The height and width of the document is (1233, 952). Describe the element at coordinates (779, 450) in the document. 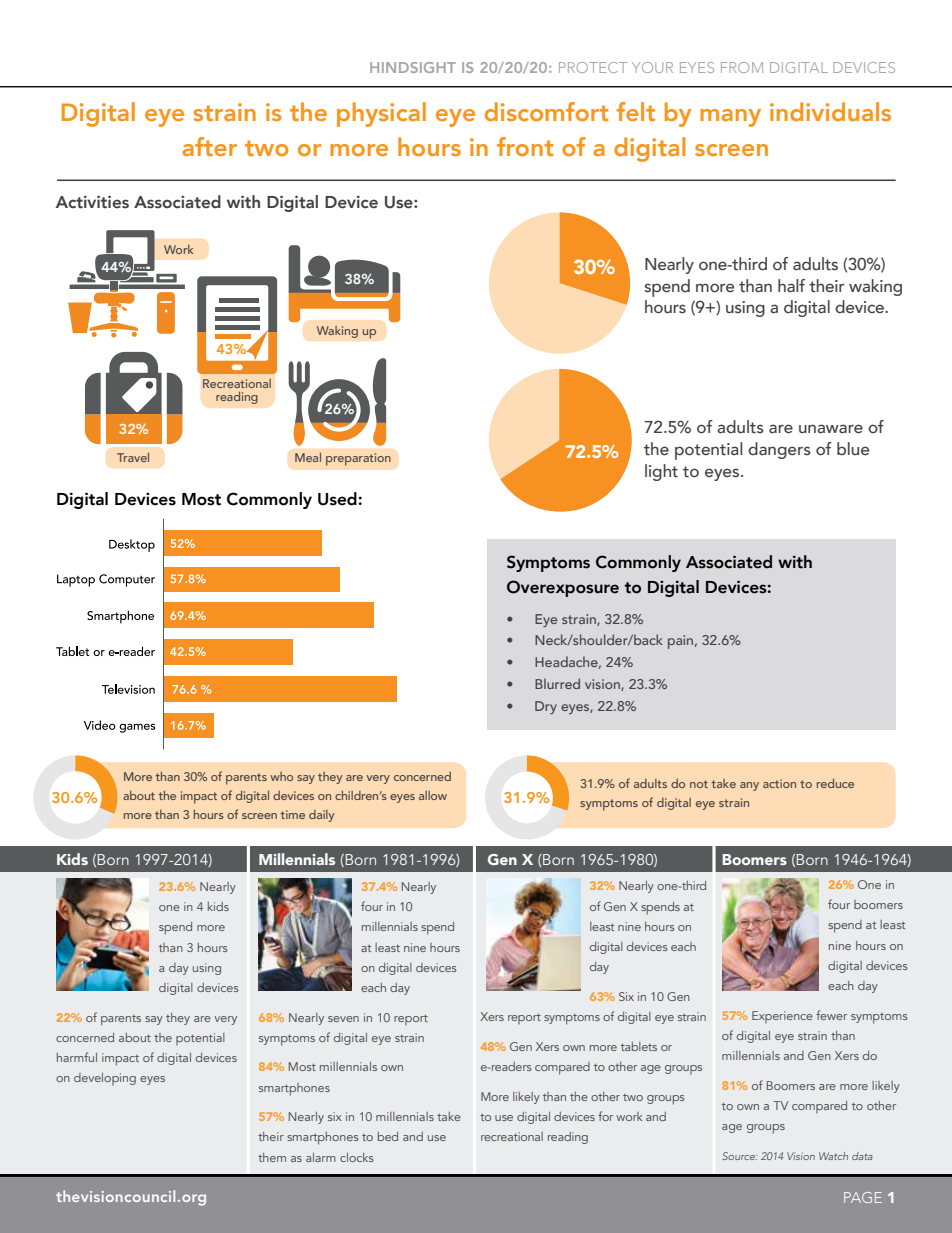

I see `dangers` at that location.
